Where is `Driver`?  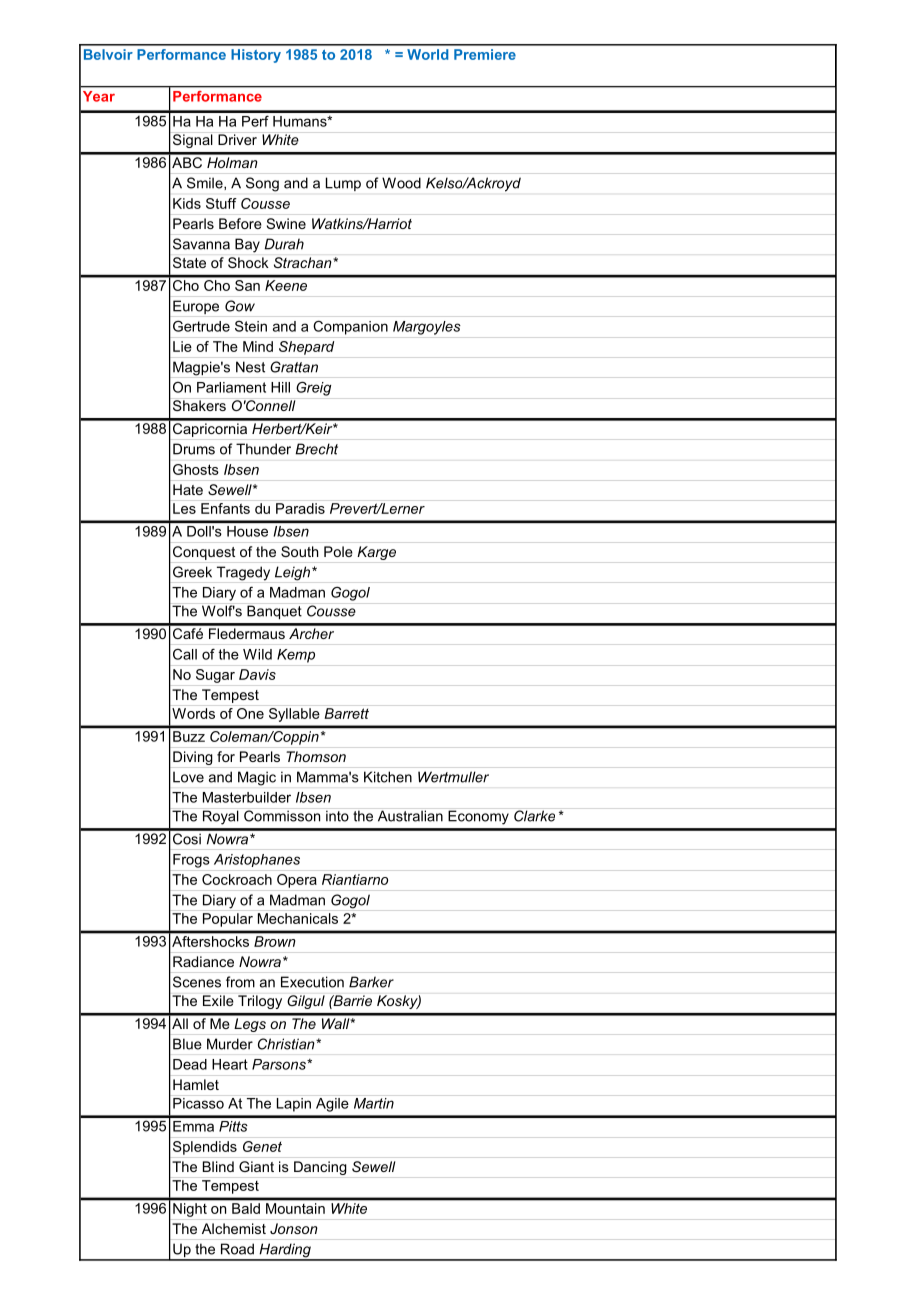 Driver is located at coordinates (237, 139).
